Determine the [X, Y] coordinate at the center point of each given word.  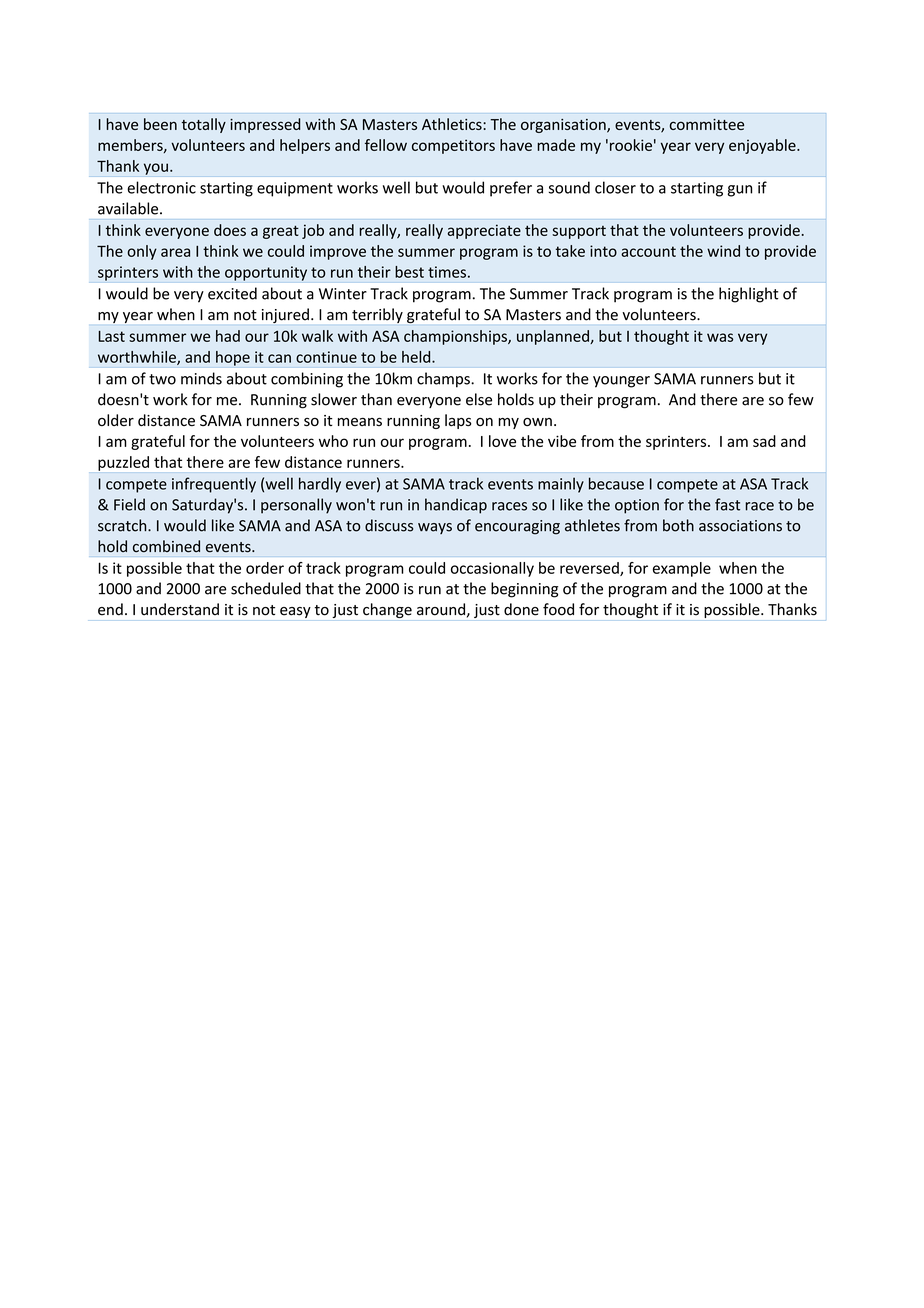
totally [204, 125]
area [175, 252]
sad [764, 441]
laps [458, 421]
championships [456, 337]
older [116, 420]
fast [727, 504]
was [720, 337]
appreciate [484, 231]
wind [723, 251]
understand [180, 609]
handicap [456, 506]
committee [707, 124]
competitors [453, 146]
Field [129, 504]
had [228, 336]
